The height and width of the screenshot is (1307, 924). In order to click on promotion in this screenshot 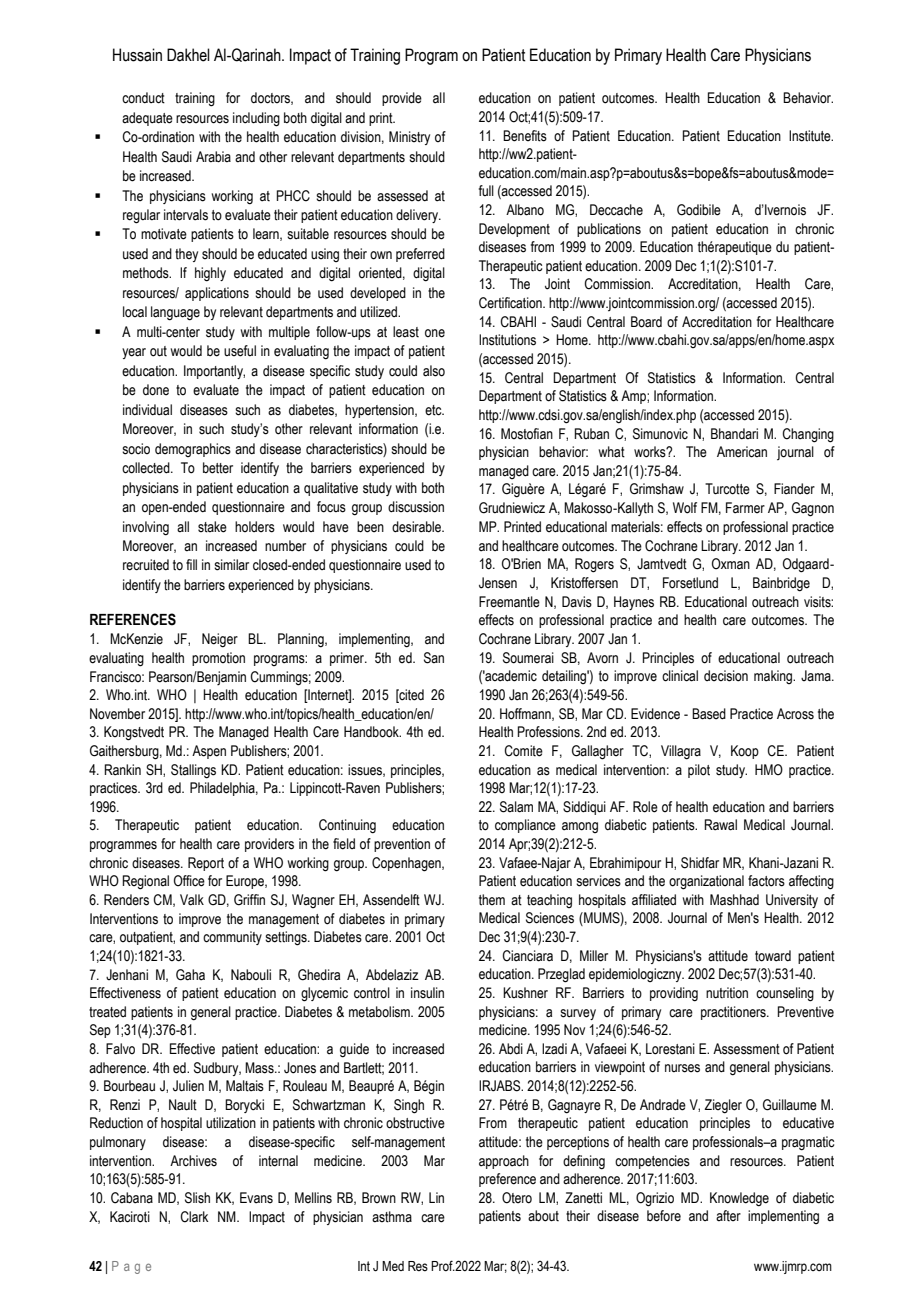, I will do `click(218, 659)`.
